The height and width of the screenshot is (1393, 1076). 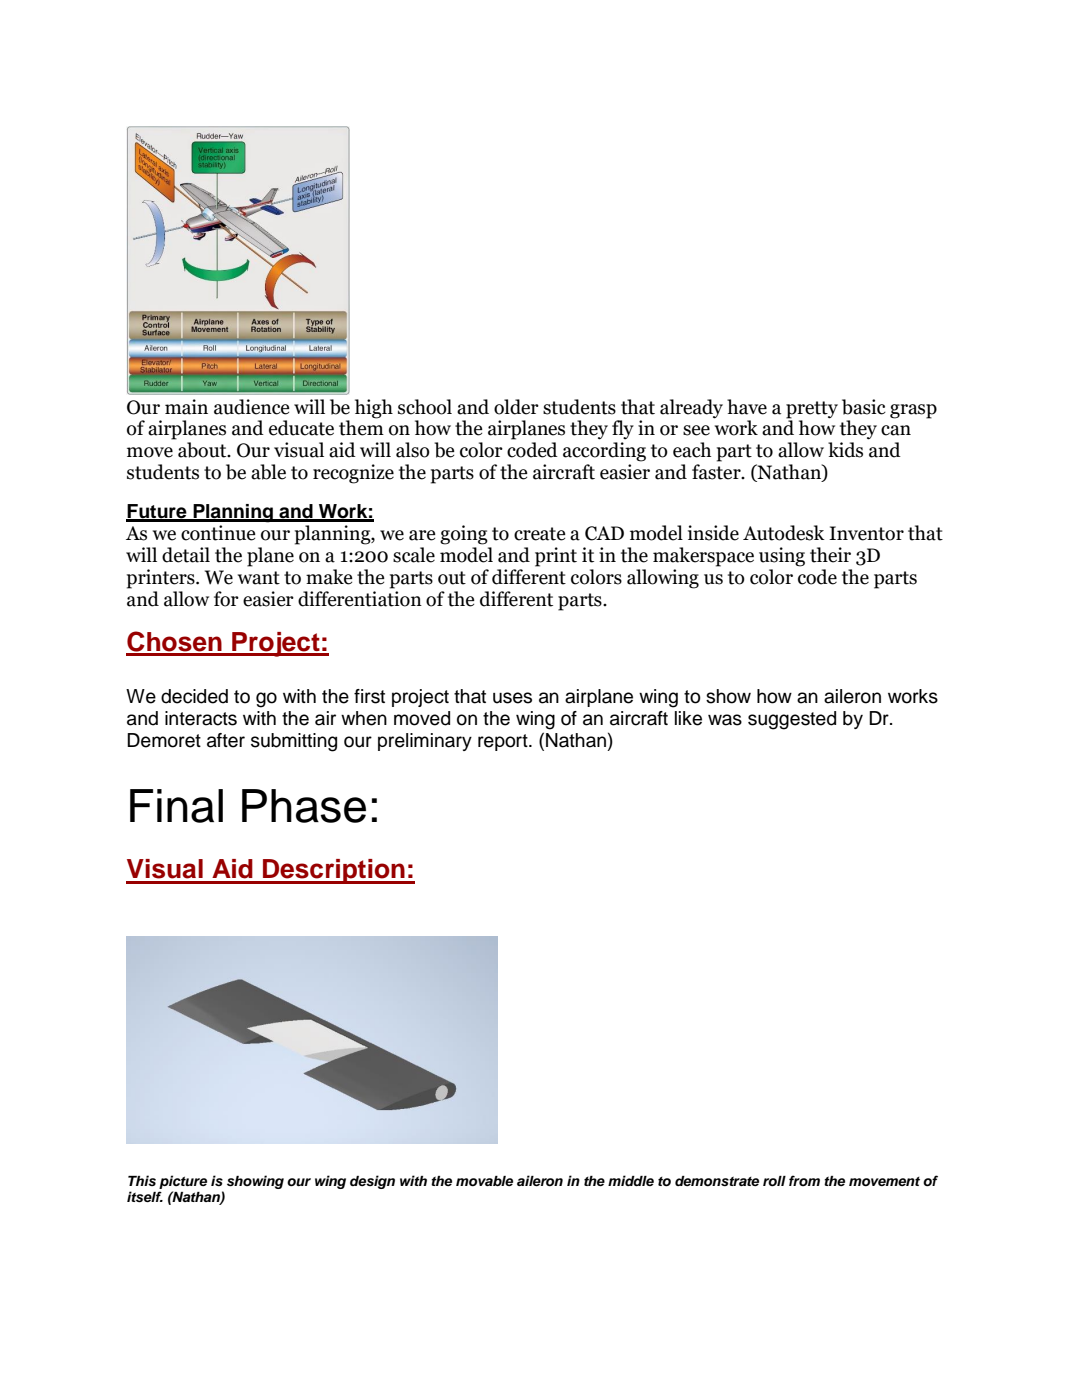 I want to click on Description, so click(x=334, y=871).
